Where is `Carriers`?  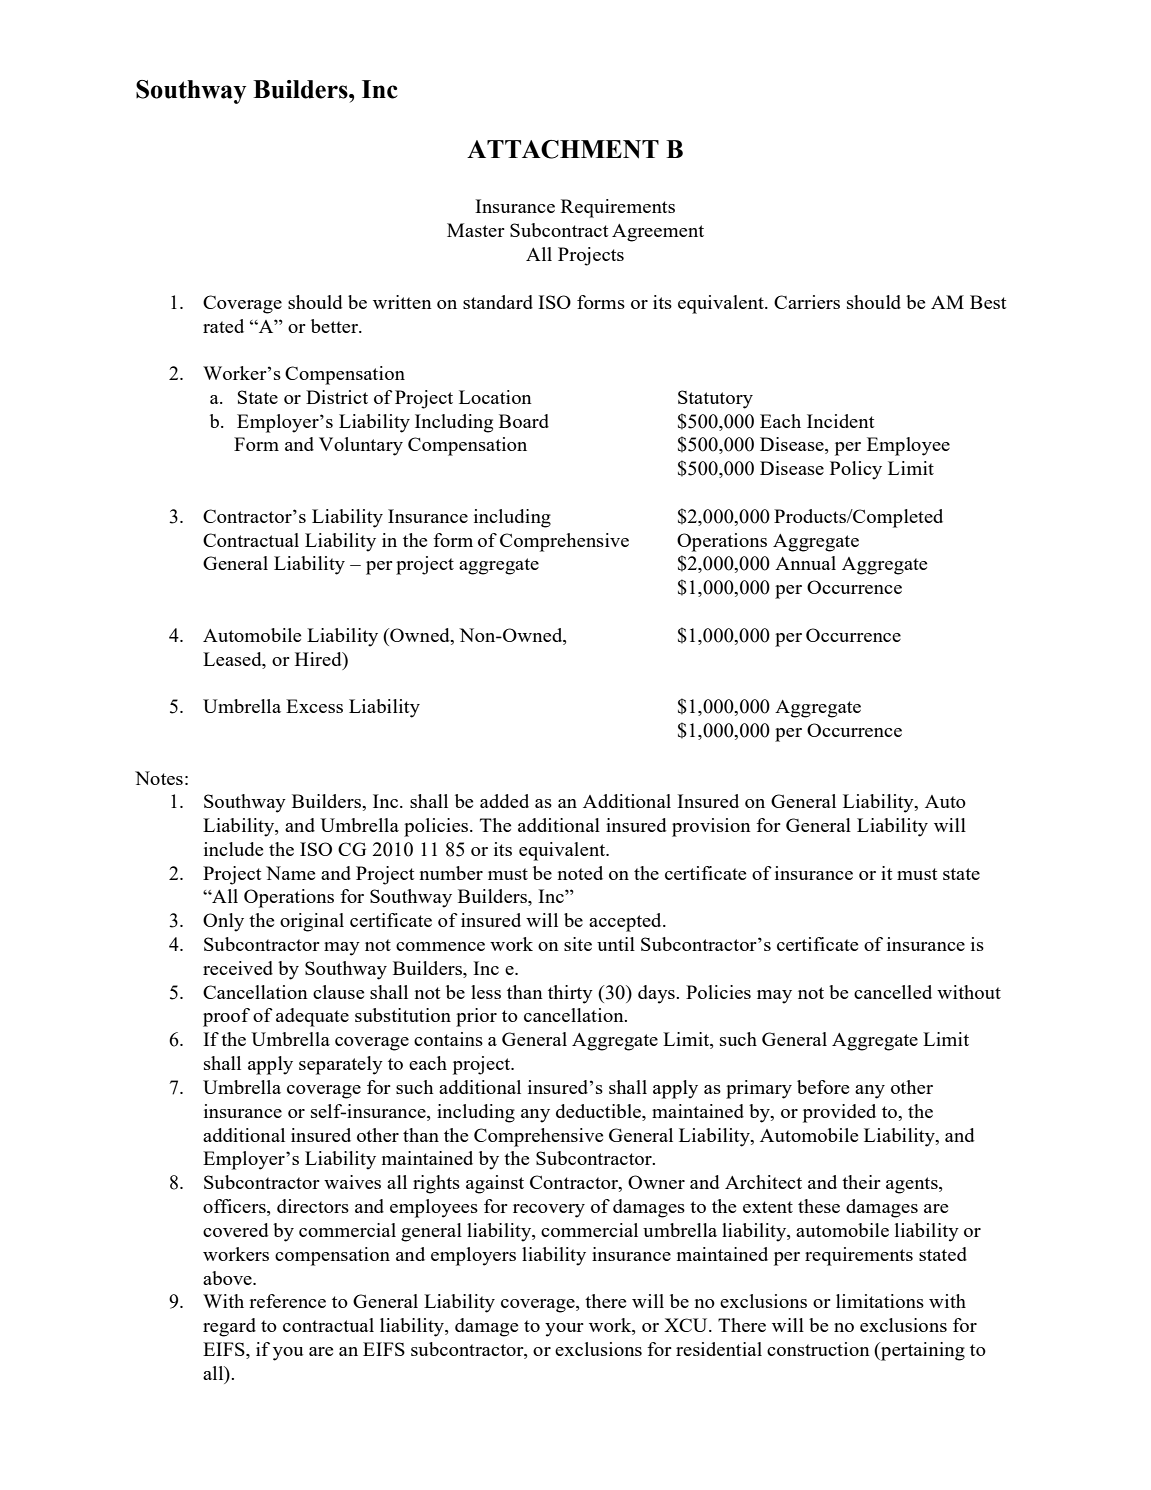
Carriers is located at coordinates (807, 302).
